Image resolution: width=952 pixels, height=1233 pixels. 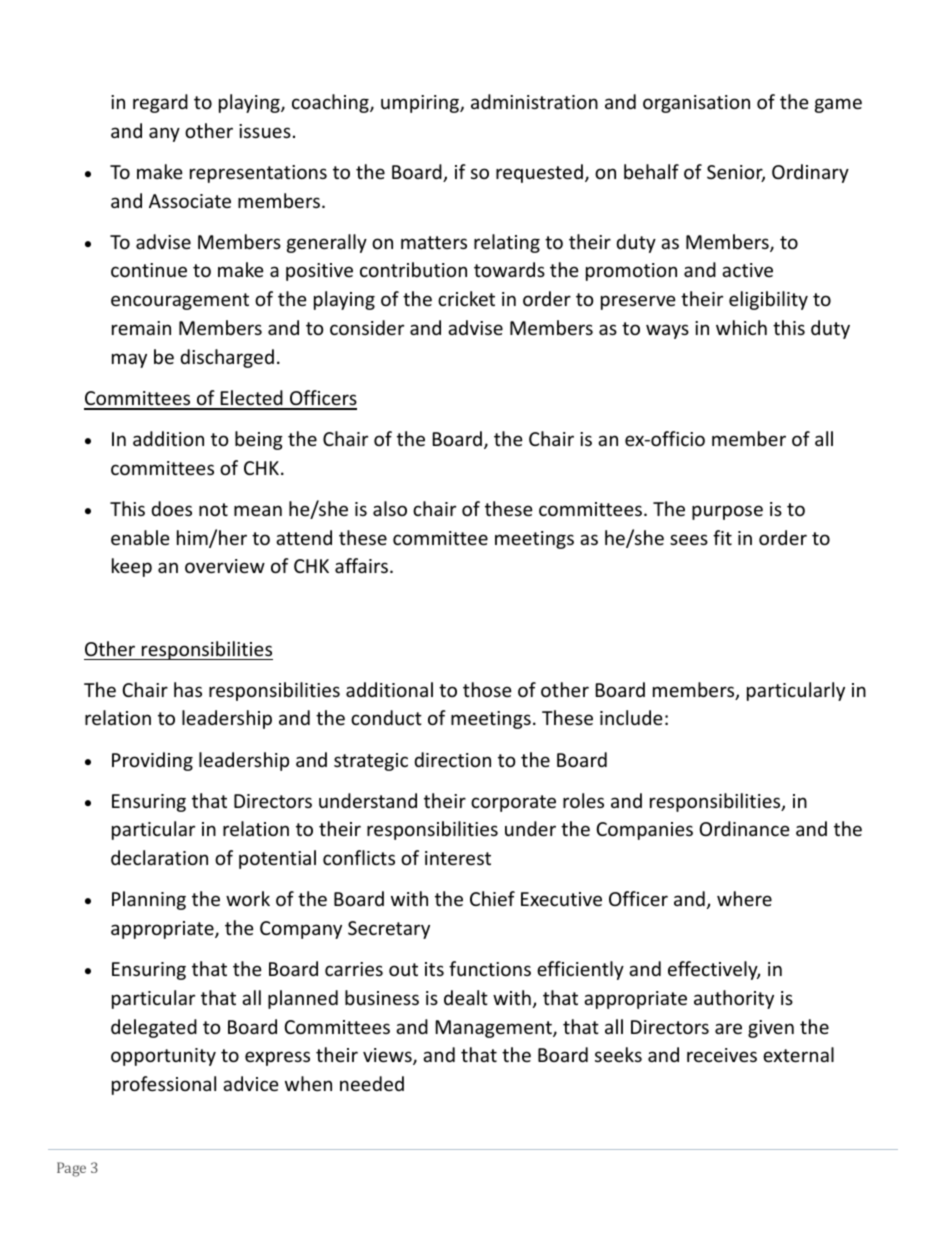 What do you see at coordinates (741, 327) in the document?
I see `which` at bounding box center [741, 327].
